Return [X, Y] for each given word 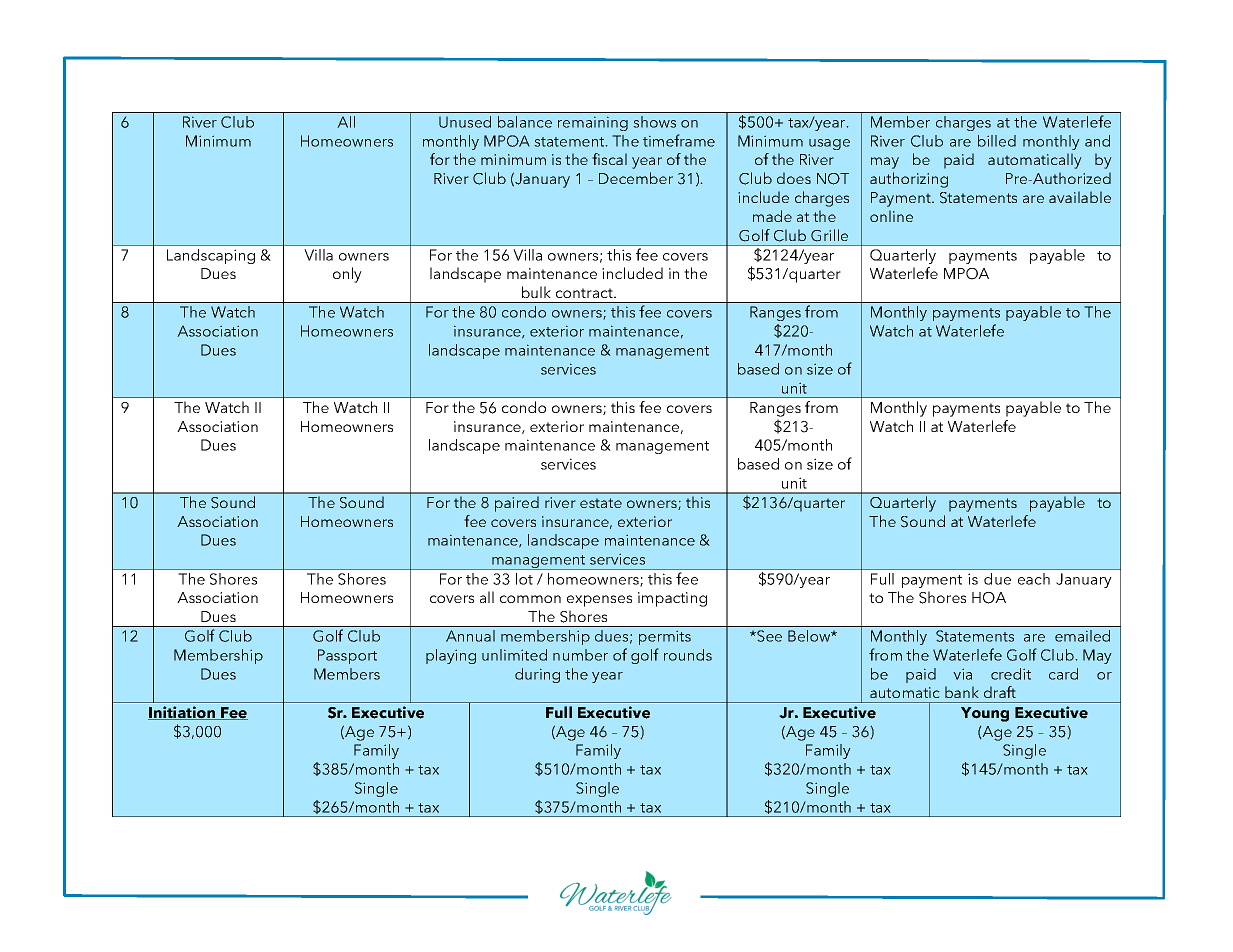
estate [601, 503]
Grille [829, 235]
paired [517, 504]
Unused [465, 122]
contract [585, 293]
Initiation [183, 713]
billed [997, 141]
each [1034, 579]
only [347, 275]
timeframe [679, 140]
